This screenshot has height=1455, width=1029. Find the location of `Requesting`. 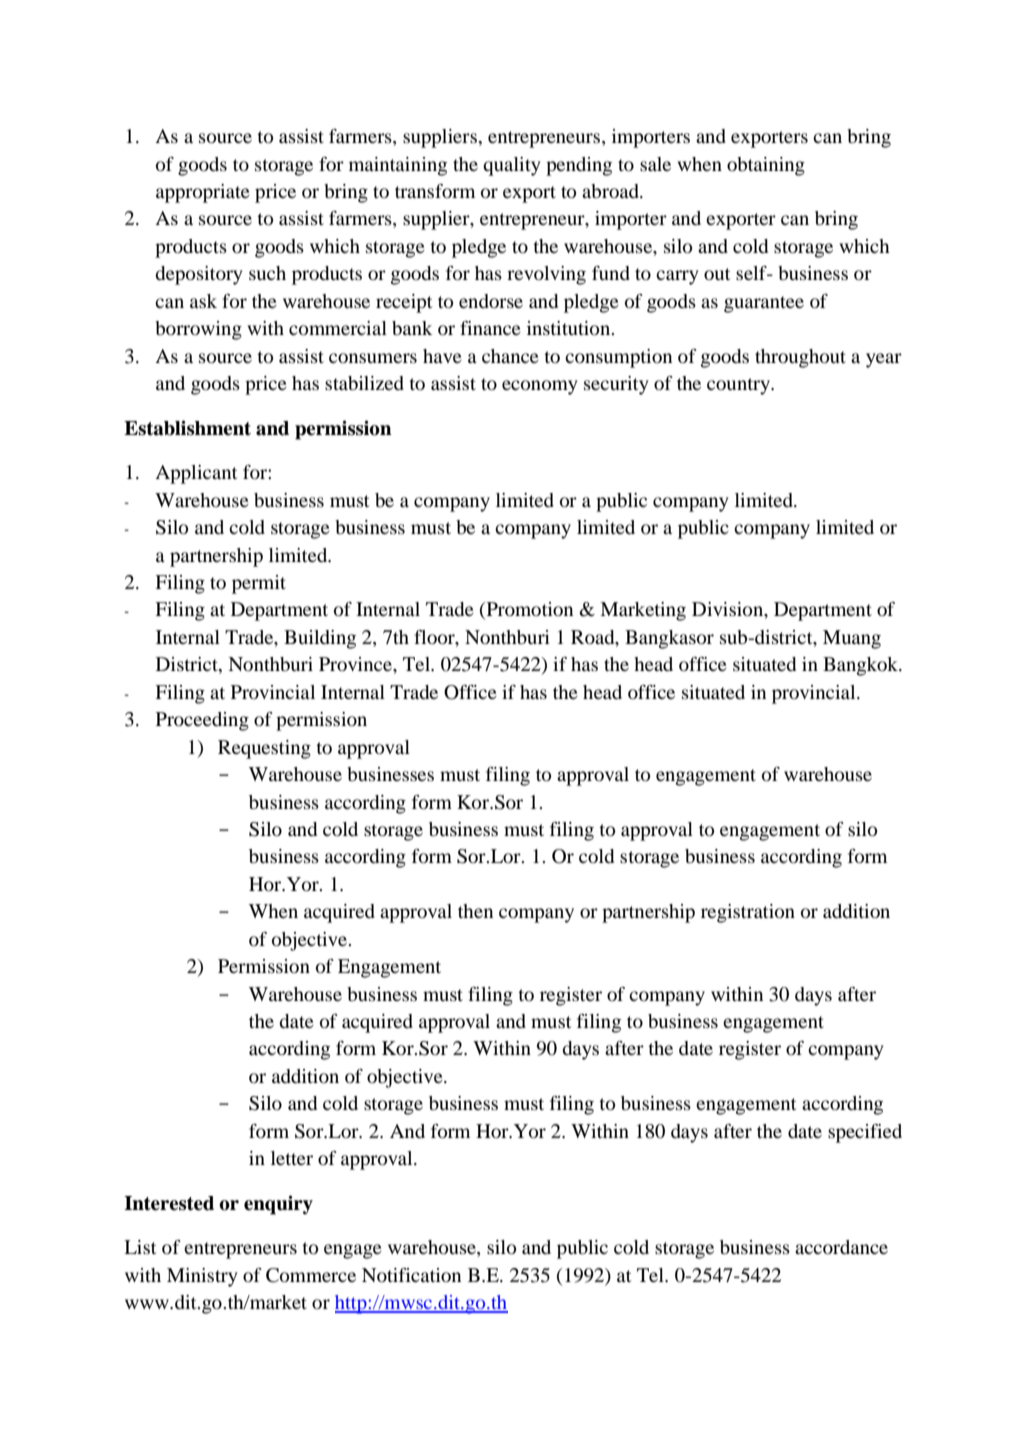

Requesting is located at coordinates (264, 749).
